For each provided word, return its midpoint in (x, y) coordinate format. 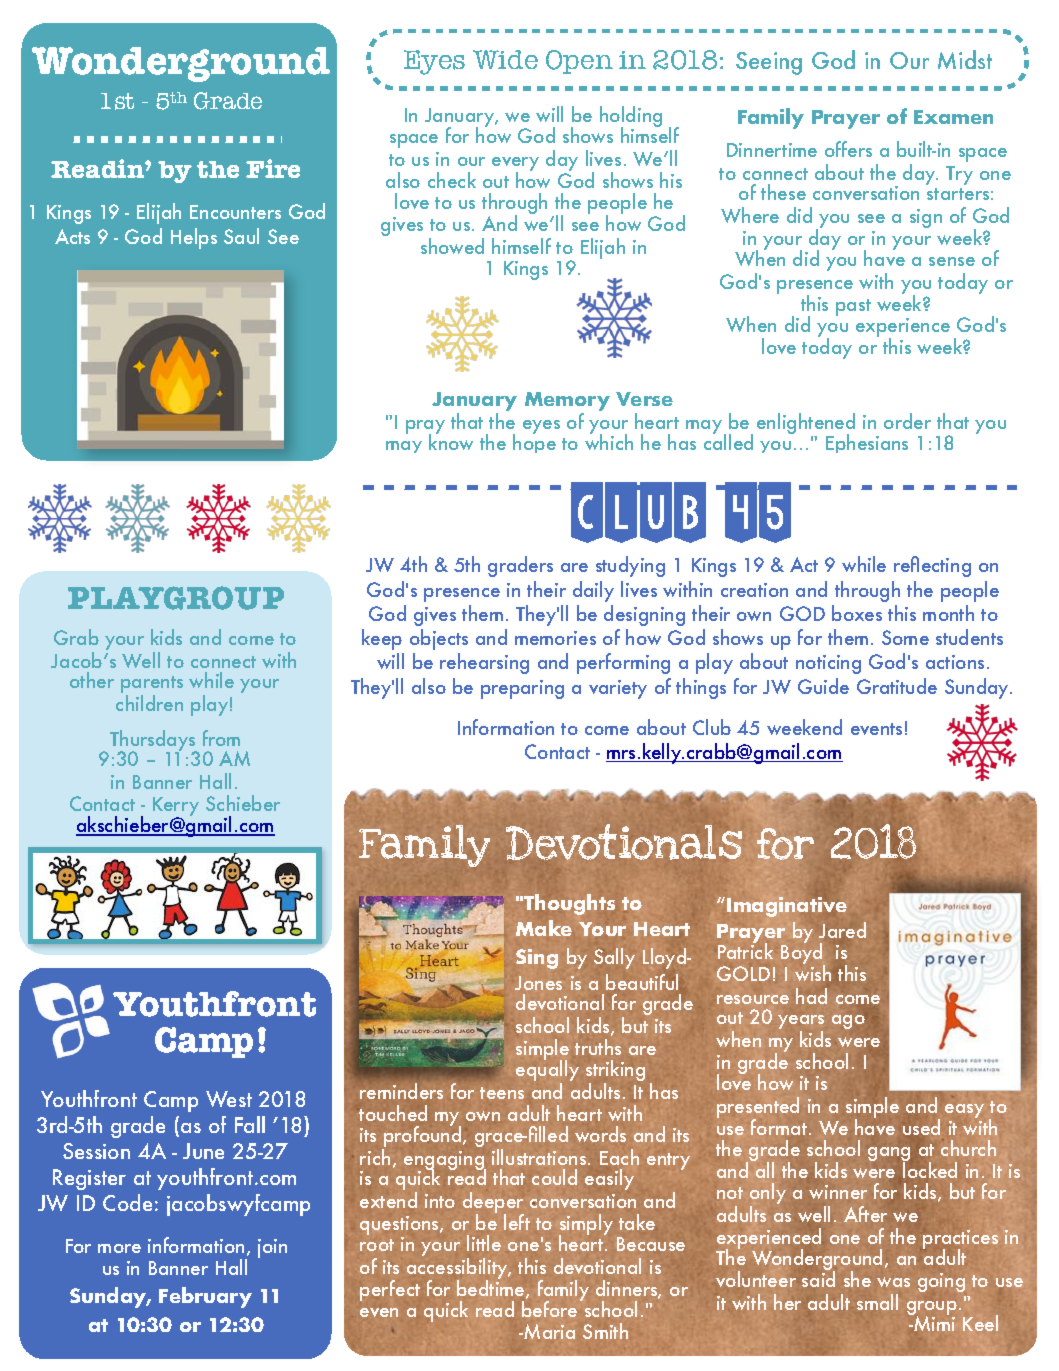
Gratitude (897, 686)
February (205, 1297)
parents (152, 686)
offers (848, 149)
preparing (522, 689)
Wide (505, 59)
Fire (273, 168)
